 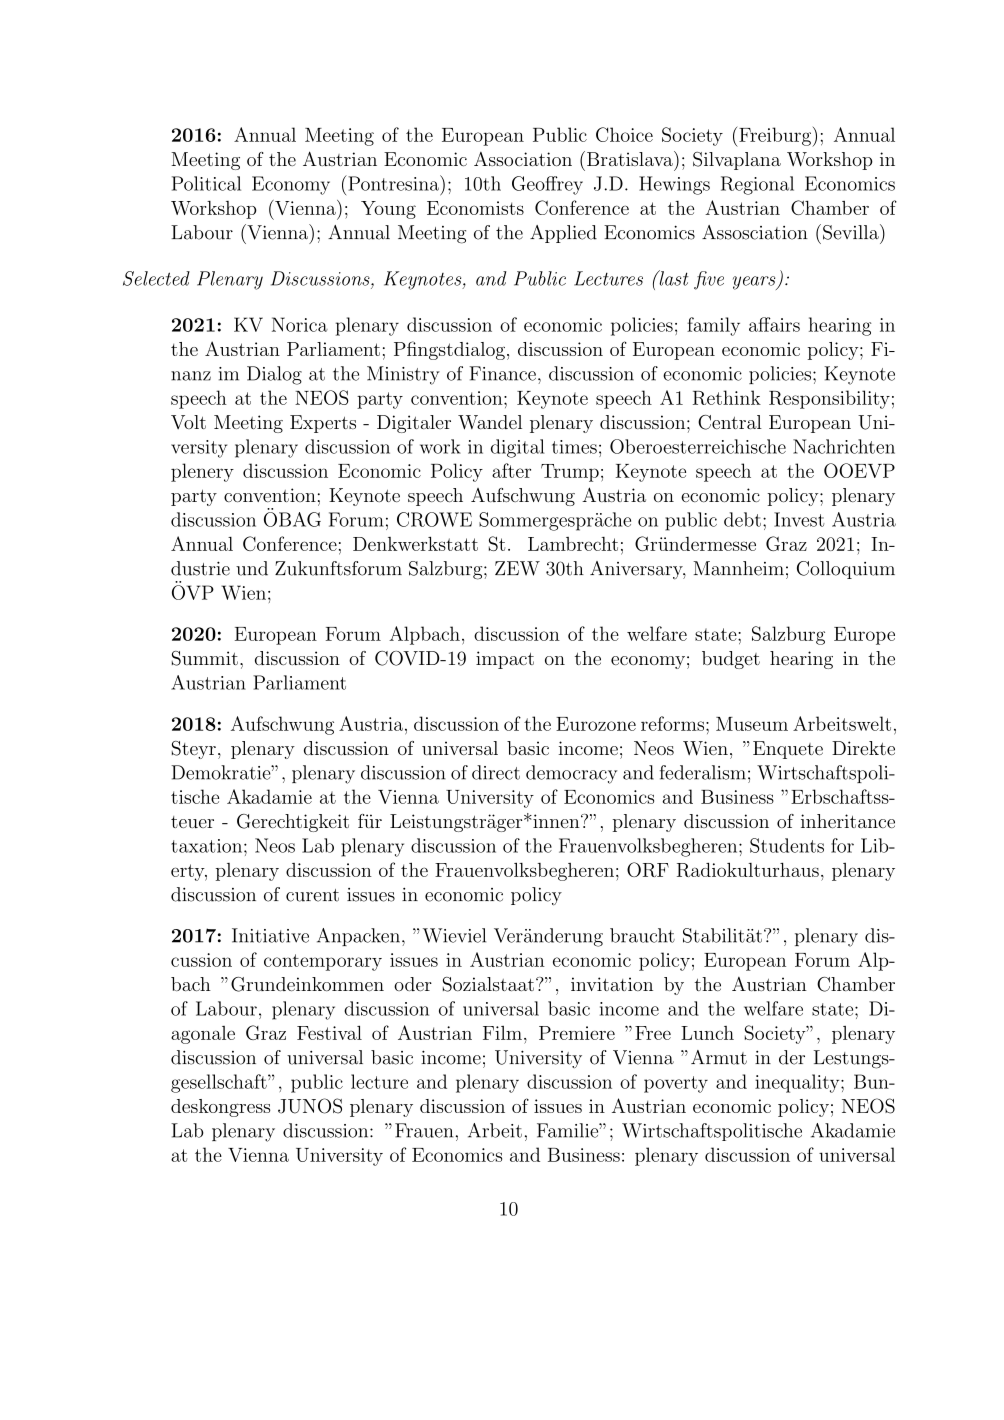 I want to click on Finance, so click(x=502, y=373).
